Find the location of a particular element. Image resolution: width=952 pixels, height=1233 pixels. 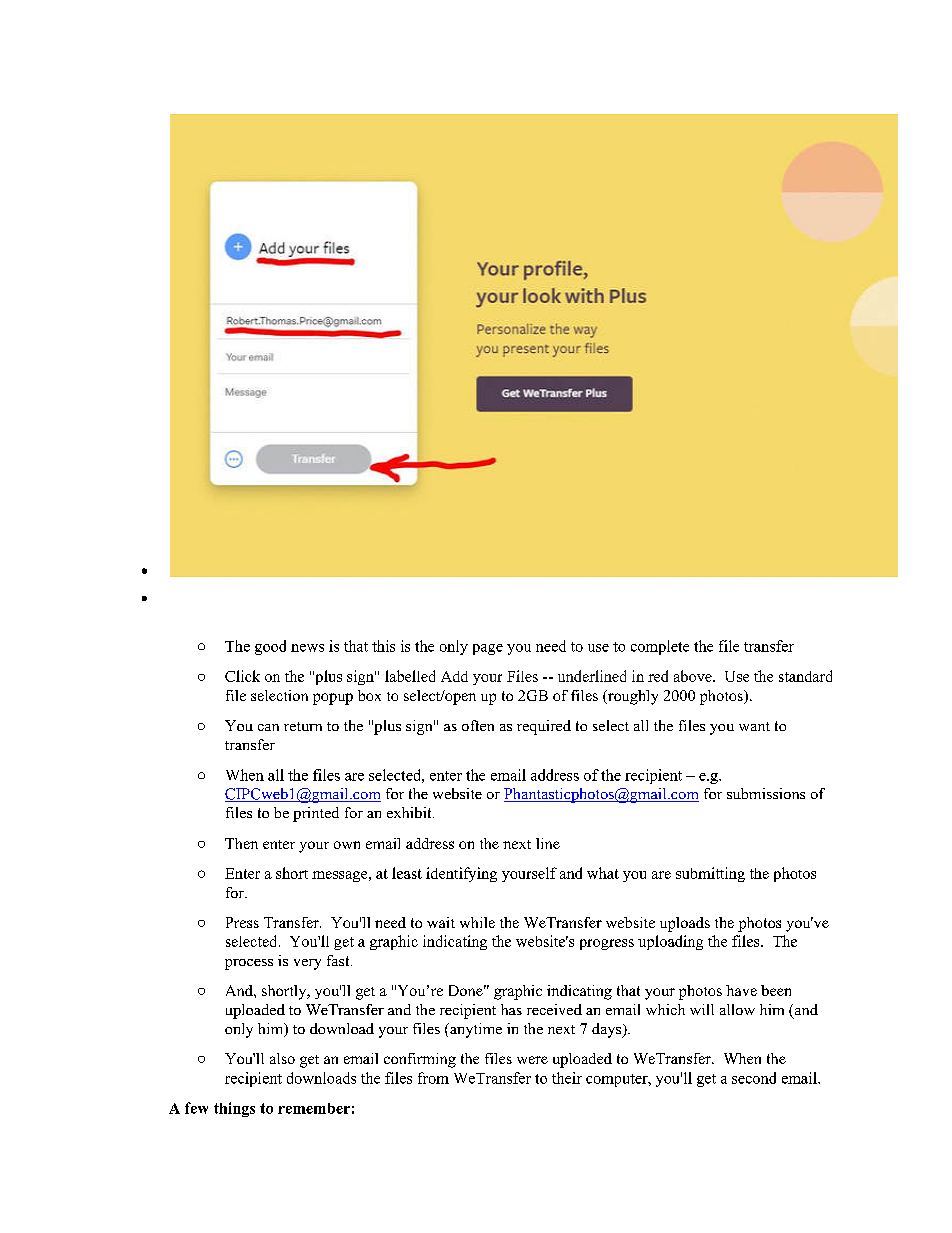

things is located at coordinates (234, 1109).
